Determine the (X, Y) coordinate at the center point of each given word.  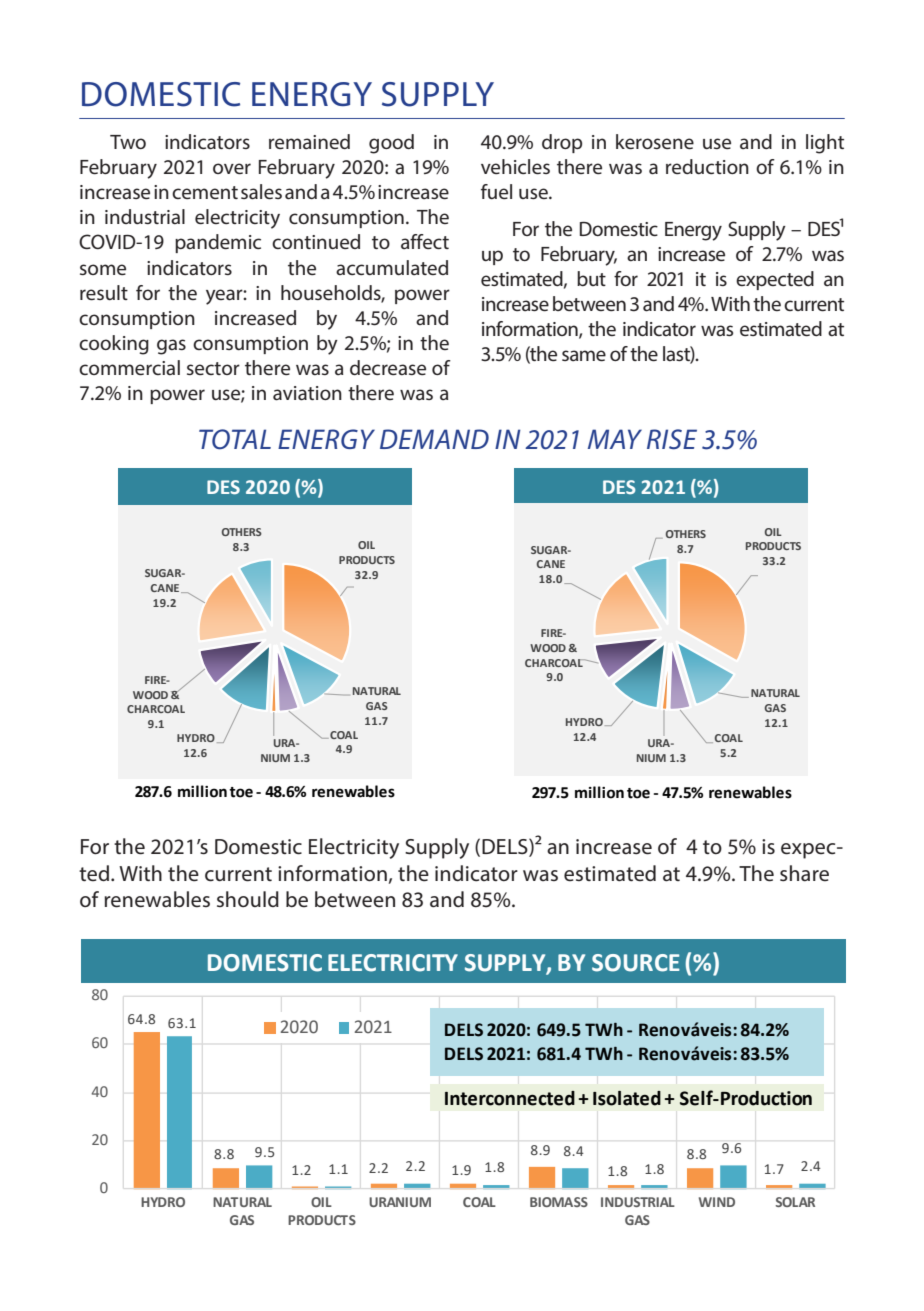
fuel (496, 191)
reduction (707, 166)
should (248, 899)
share (804, 873)
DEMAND (434, 439)
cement (205, 192)
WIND (717, 1202)
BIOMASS (559, 1202)
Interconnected (510, 1098)
